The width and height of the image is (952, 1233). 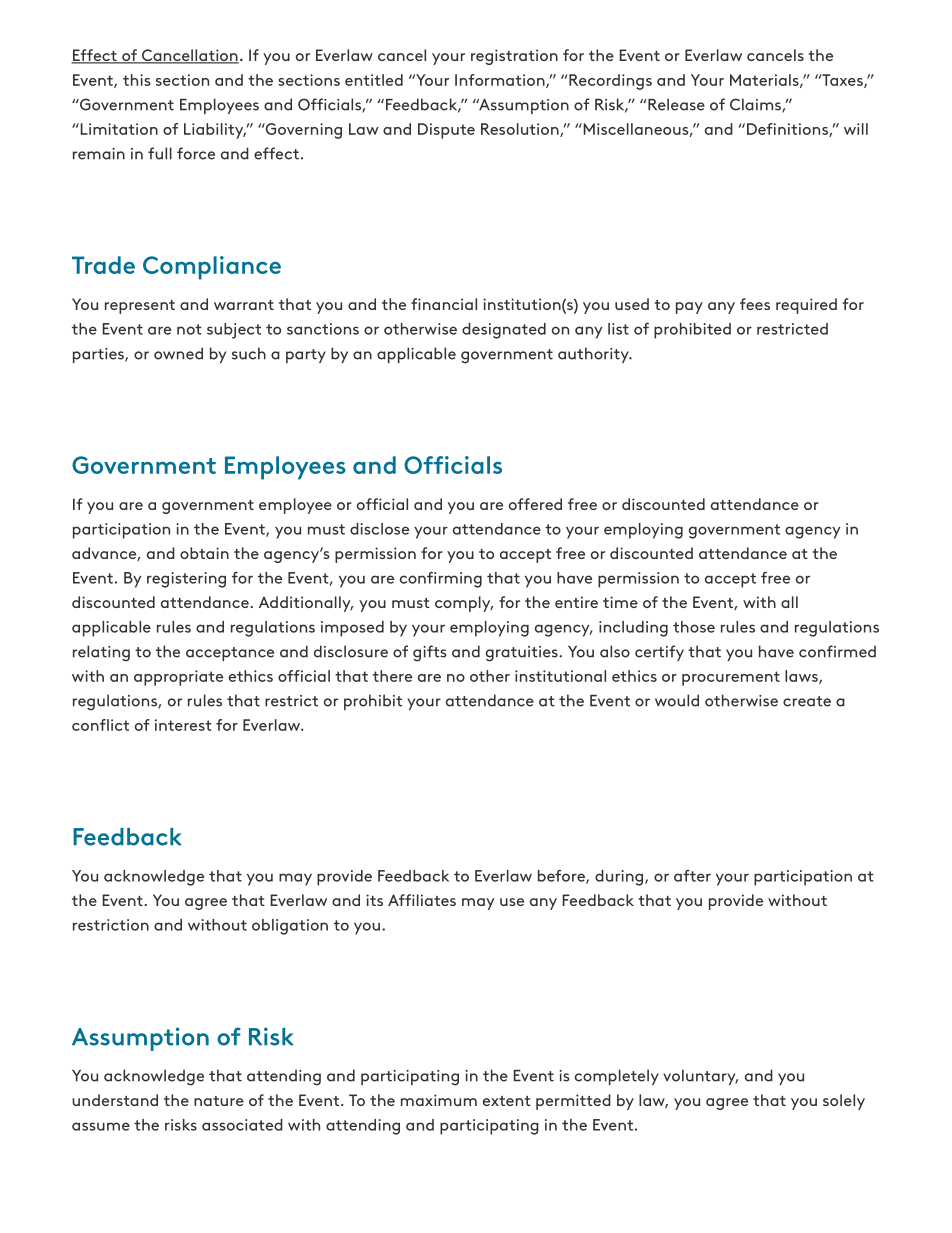 I want to click on registering, so click(x=186, y=580).
